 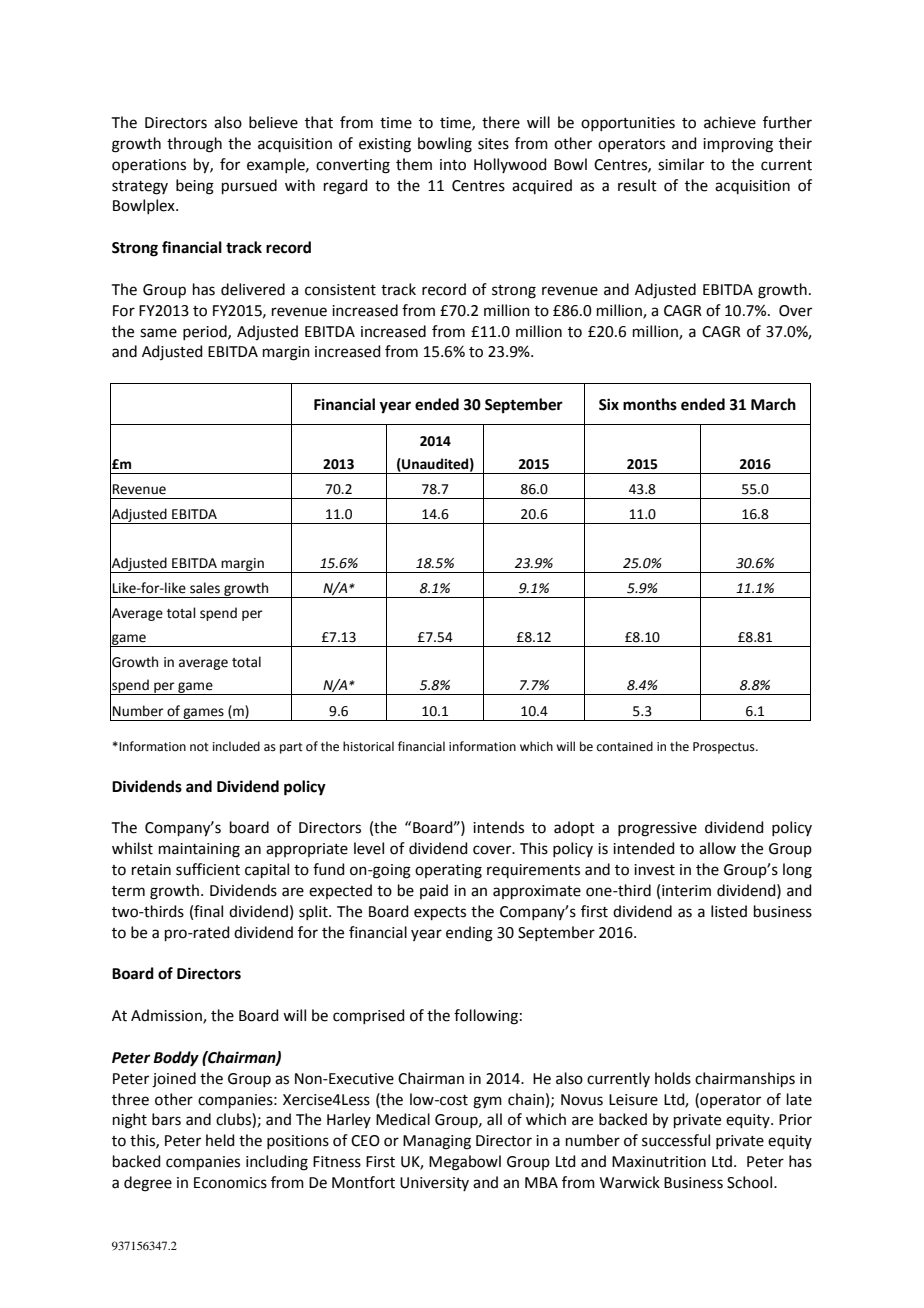 What do you see at coordinates (208, 869) in the screenshot?
I see `sufficient` at bounding box center [208, 869].
